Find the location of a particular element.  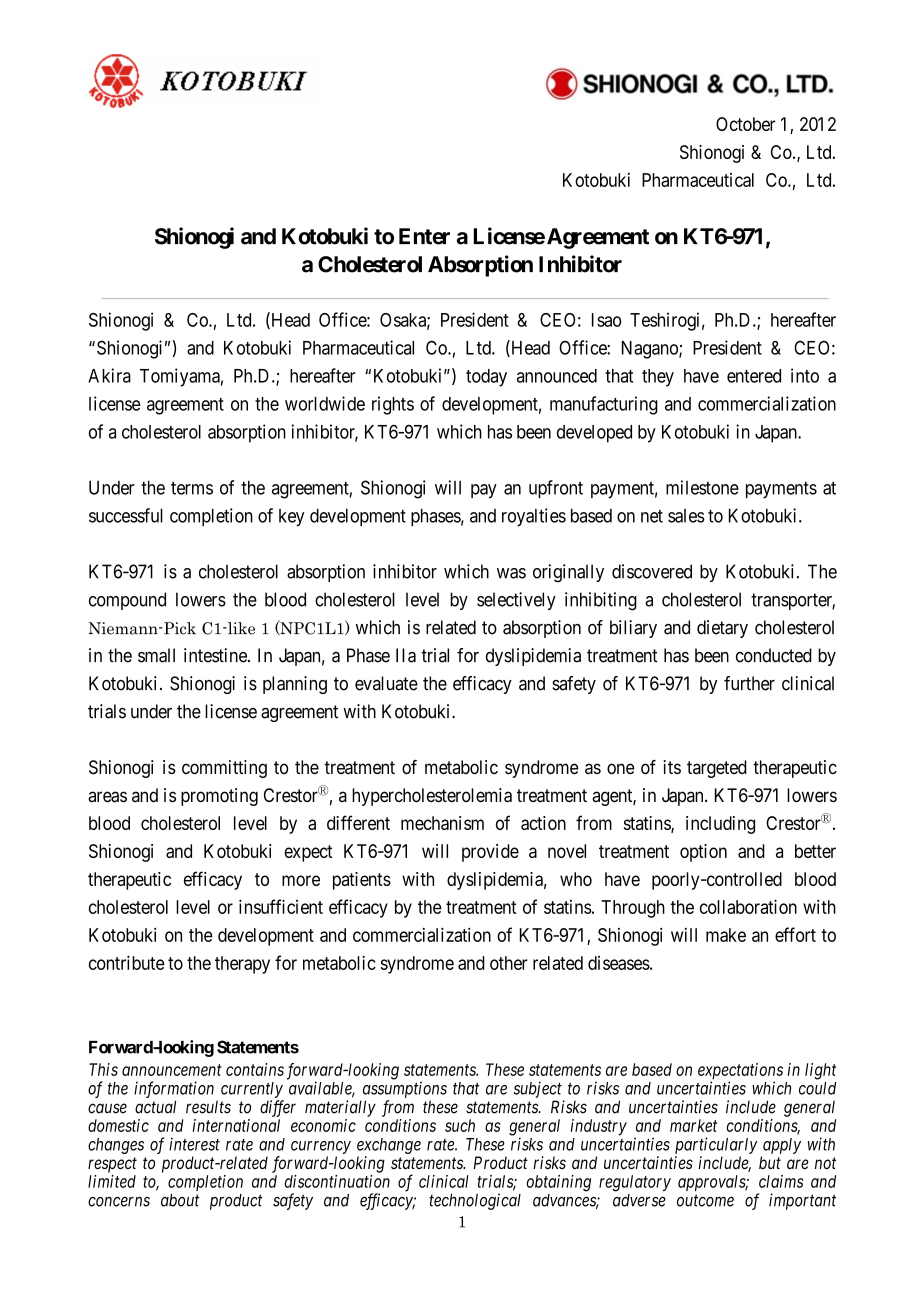

technological is located at coordinates (475, 1201).
